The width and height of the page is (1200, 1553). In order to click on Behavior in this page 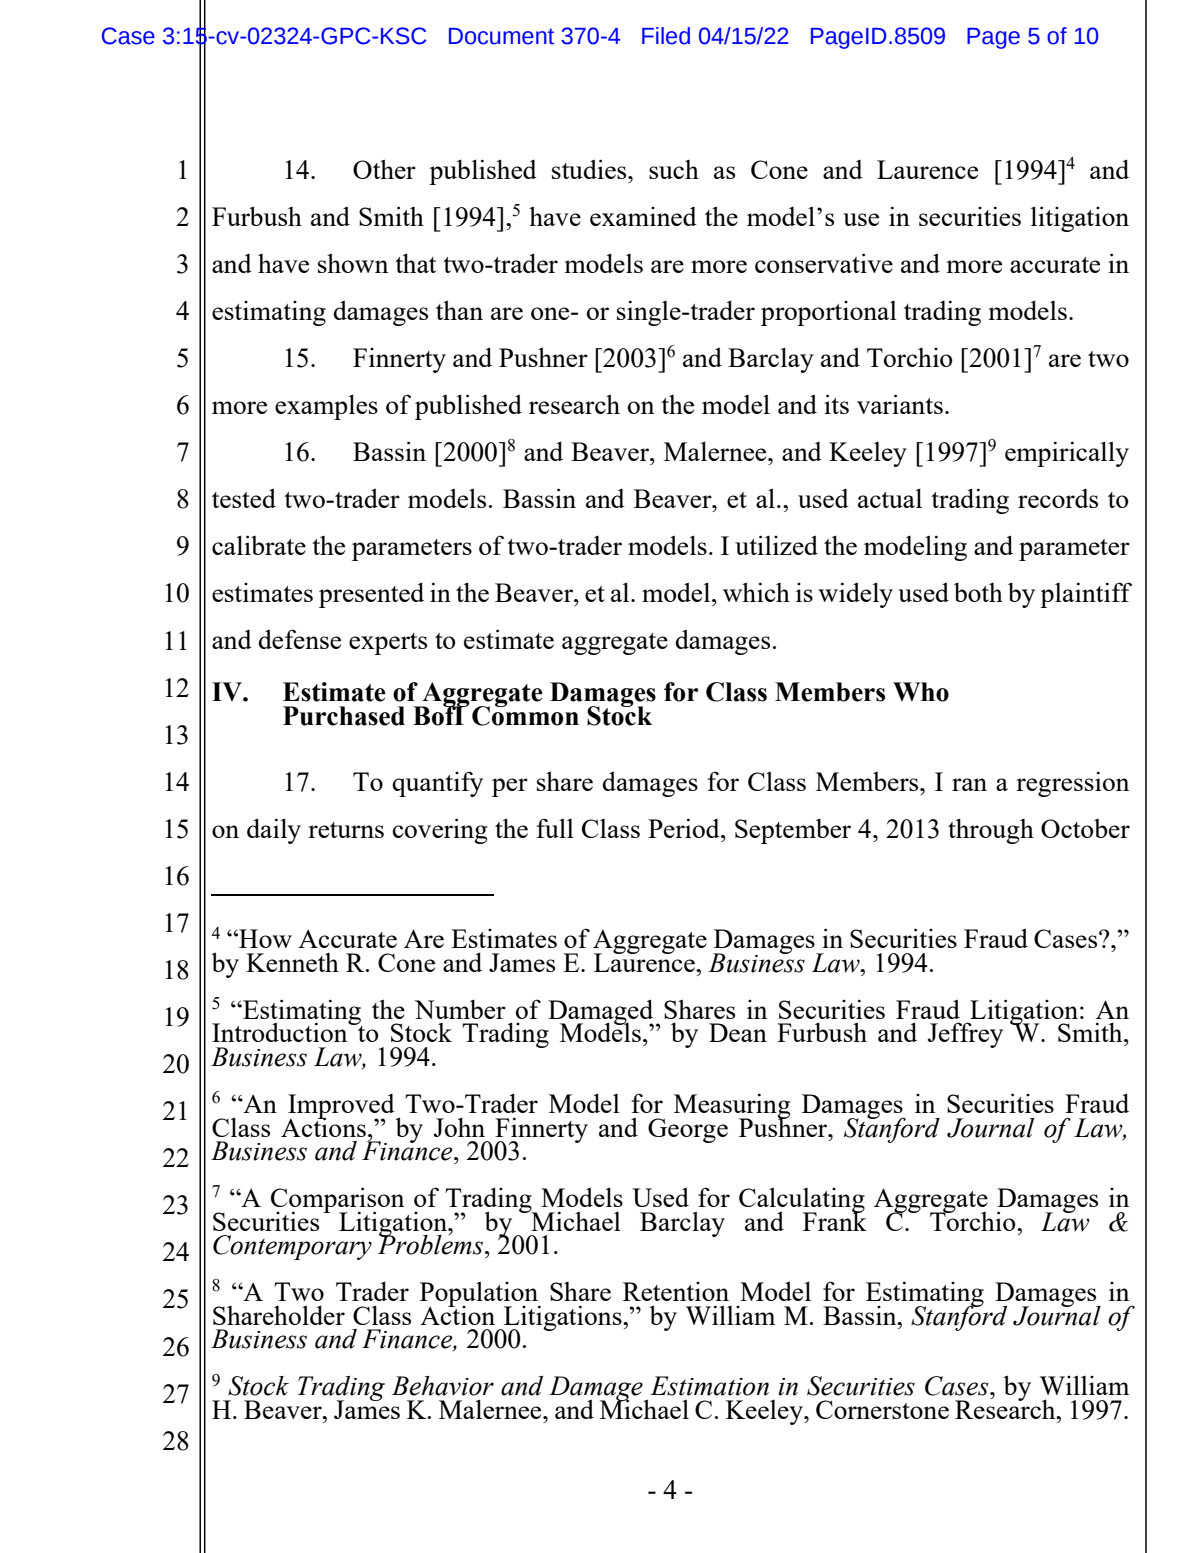, I will do `click(443, 1386)`.
